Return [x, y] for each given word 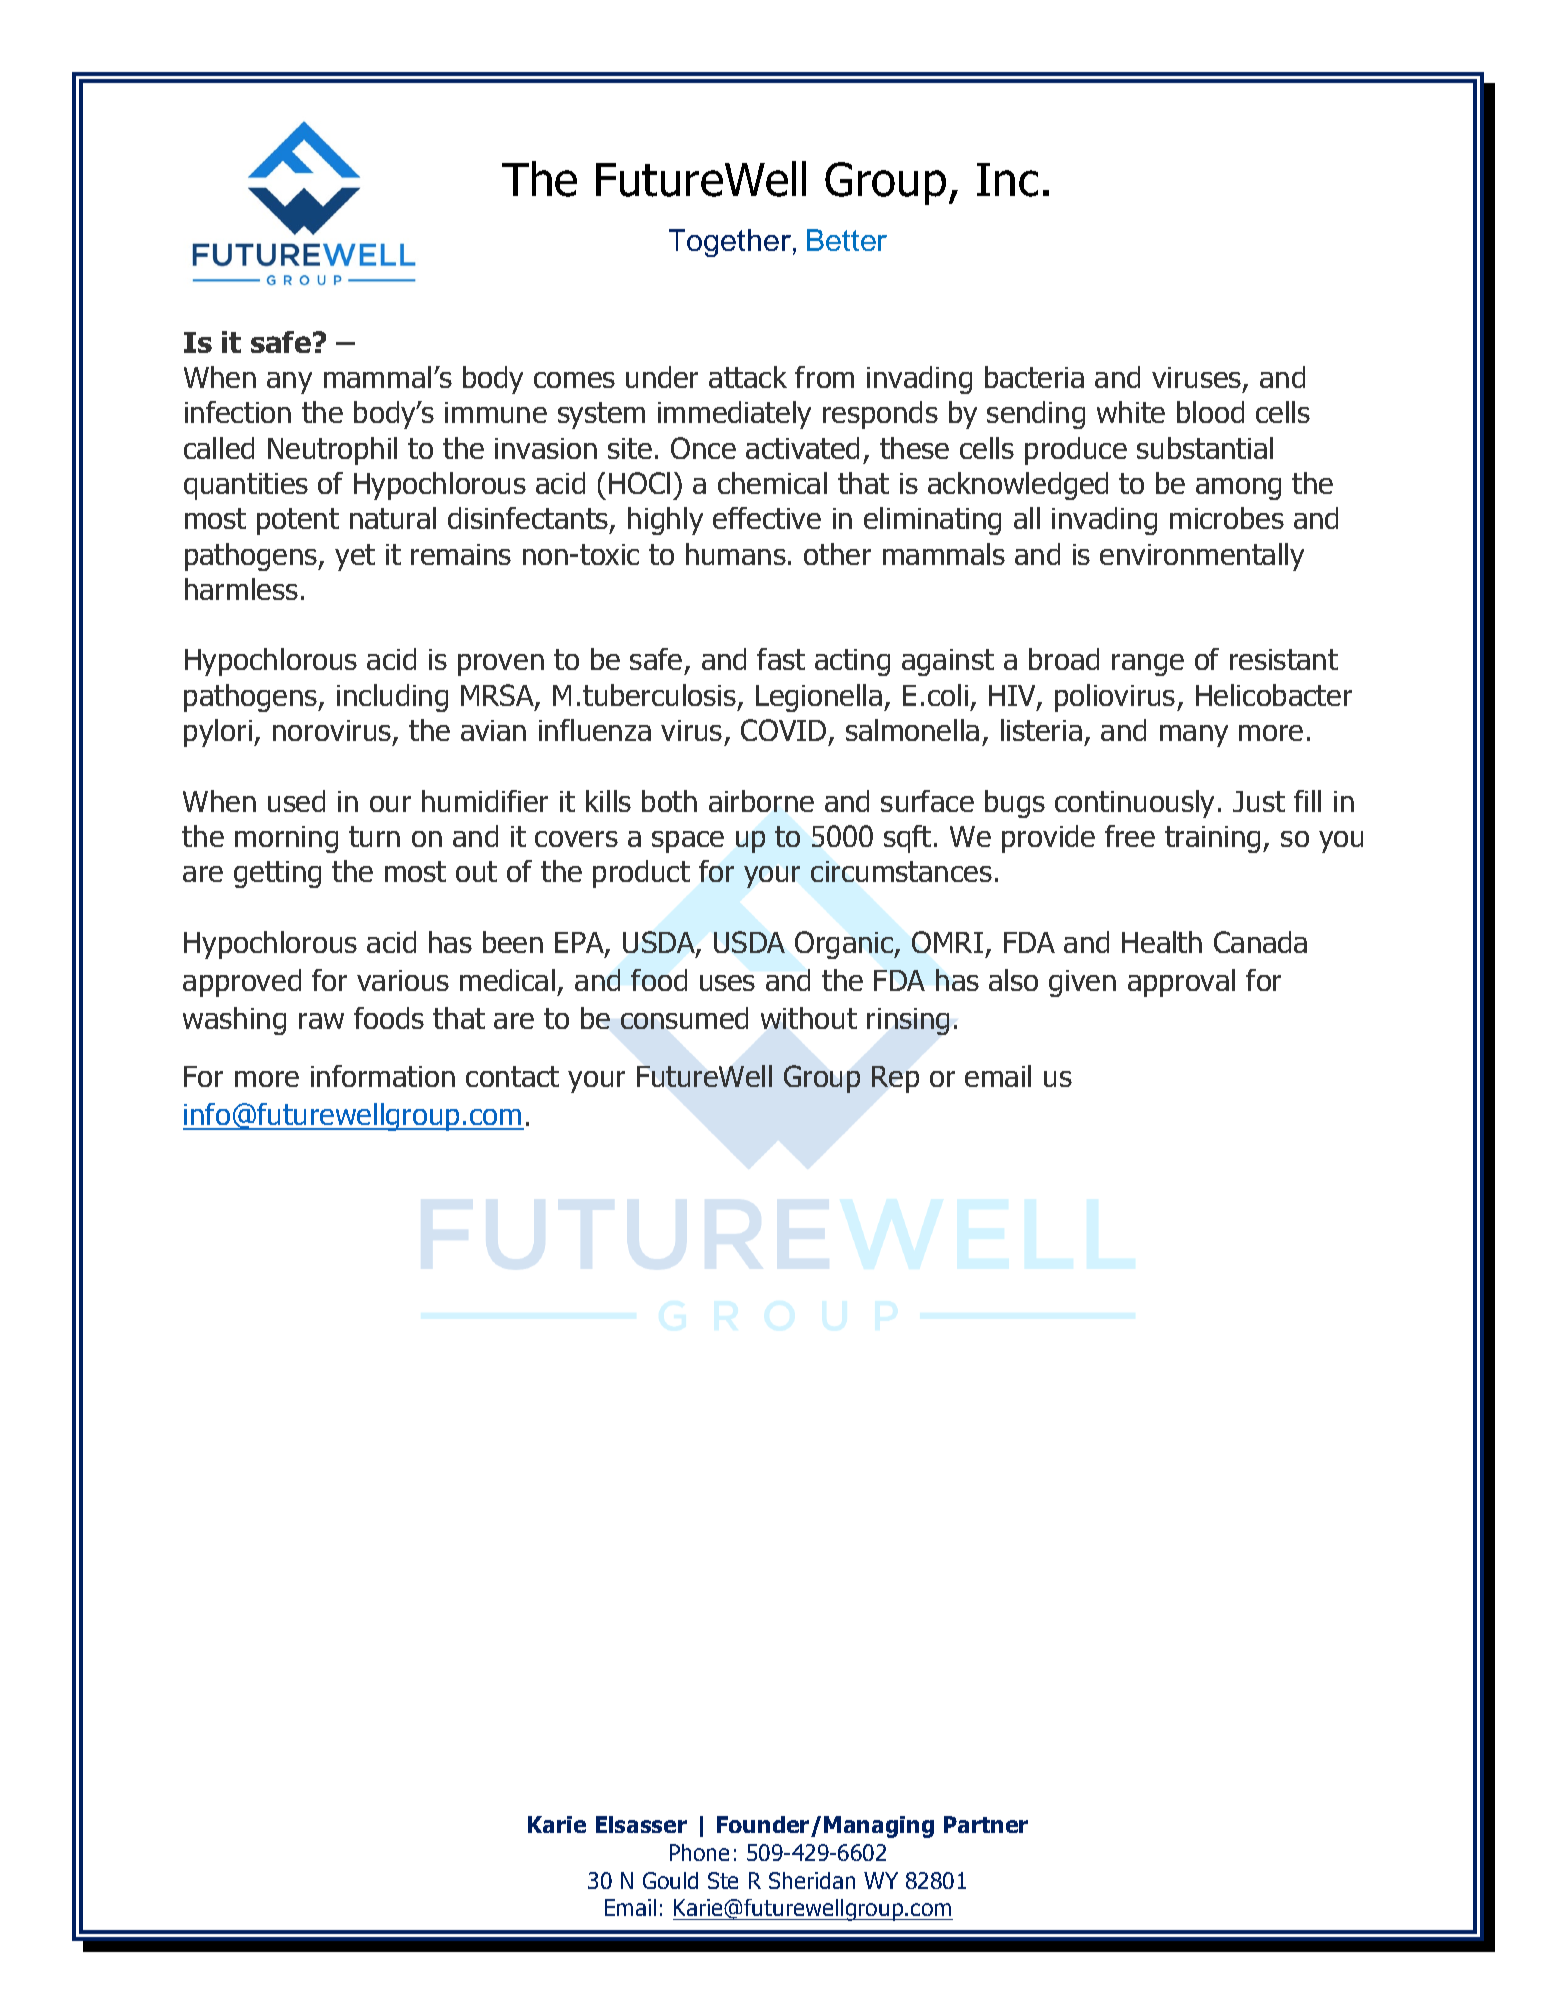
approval [1181, 983]
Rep [895, 1079]
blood [1210, 412]
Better [847, 240]
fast [781, 659]
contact [512, 1076]
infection [238, 412]
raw [321, 1021]
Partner [986, 1824]
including [392, 698]
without [809, 1018]
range [1148, 665]
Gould [670, 1880]
